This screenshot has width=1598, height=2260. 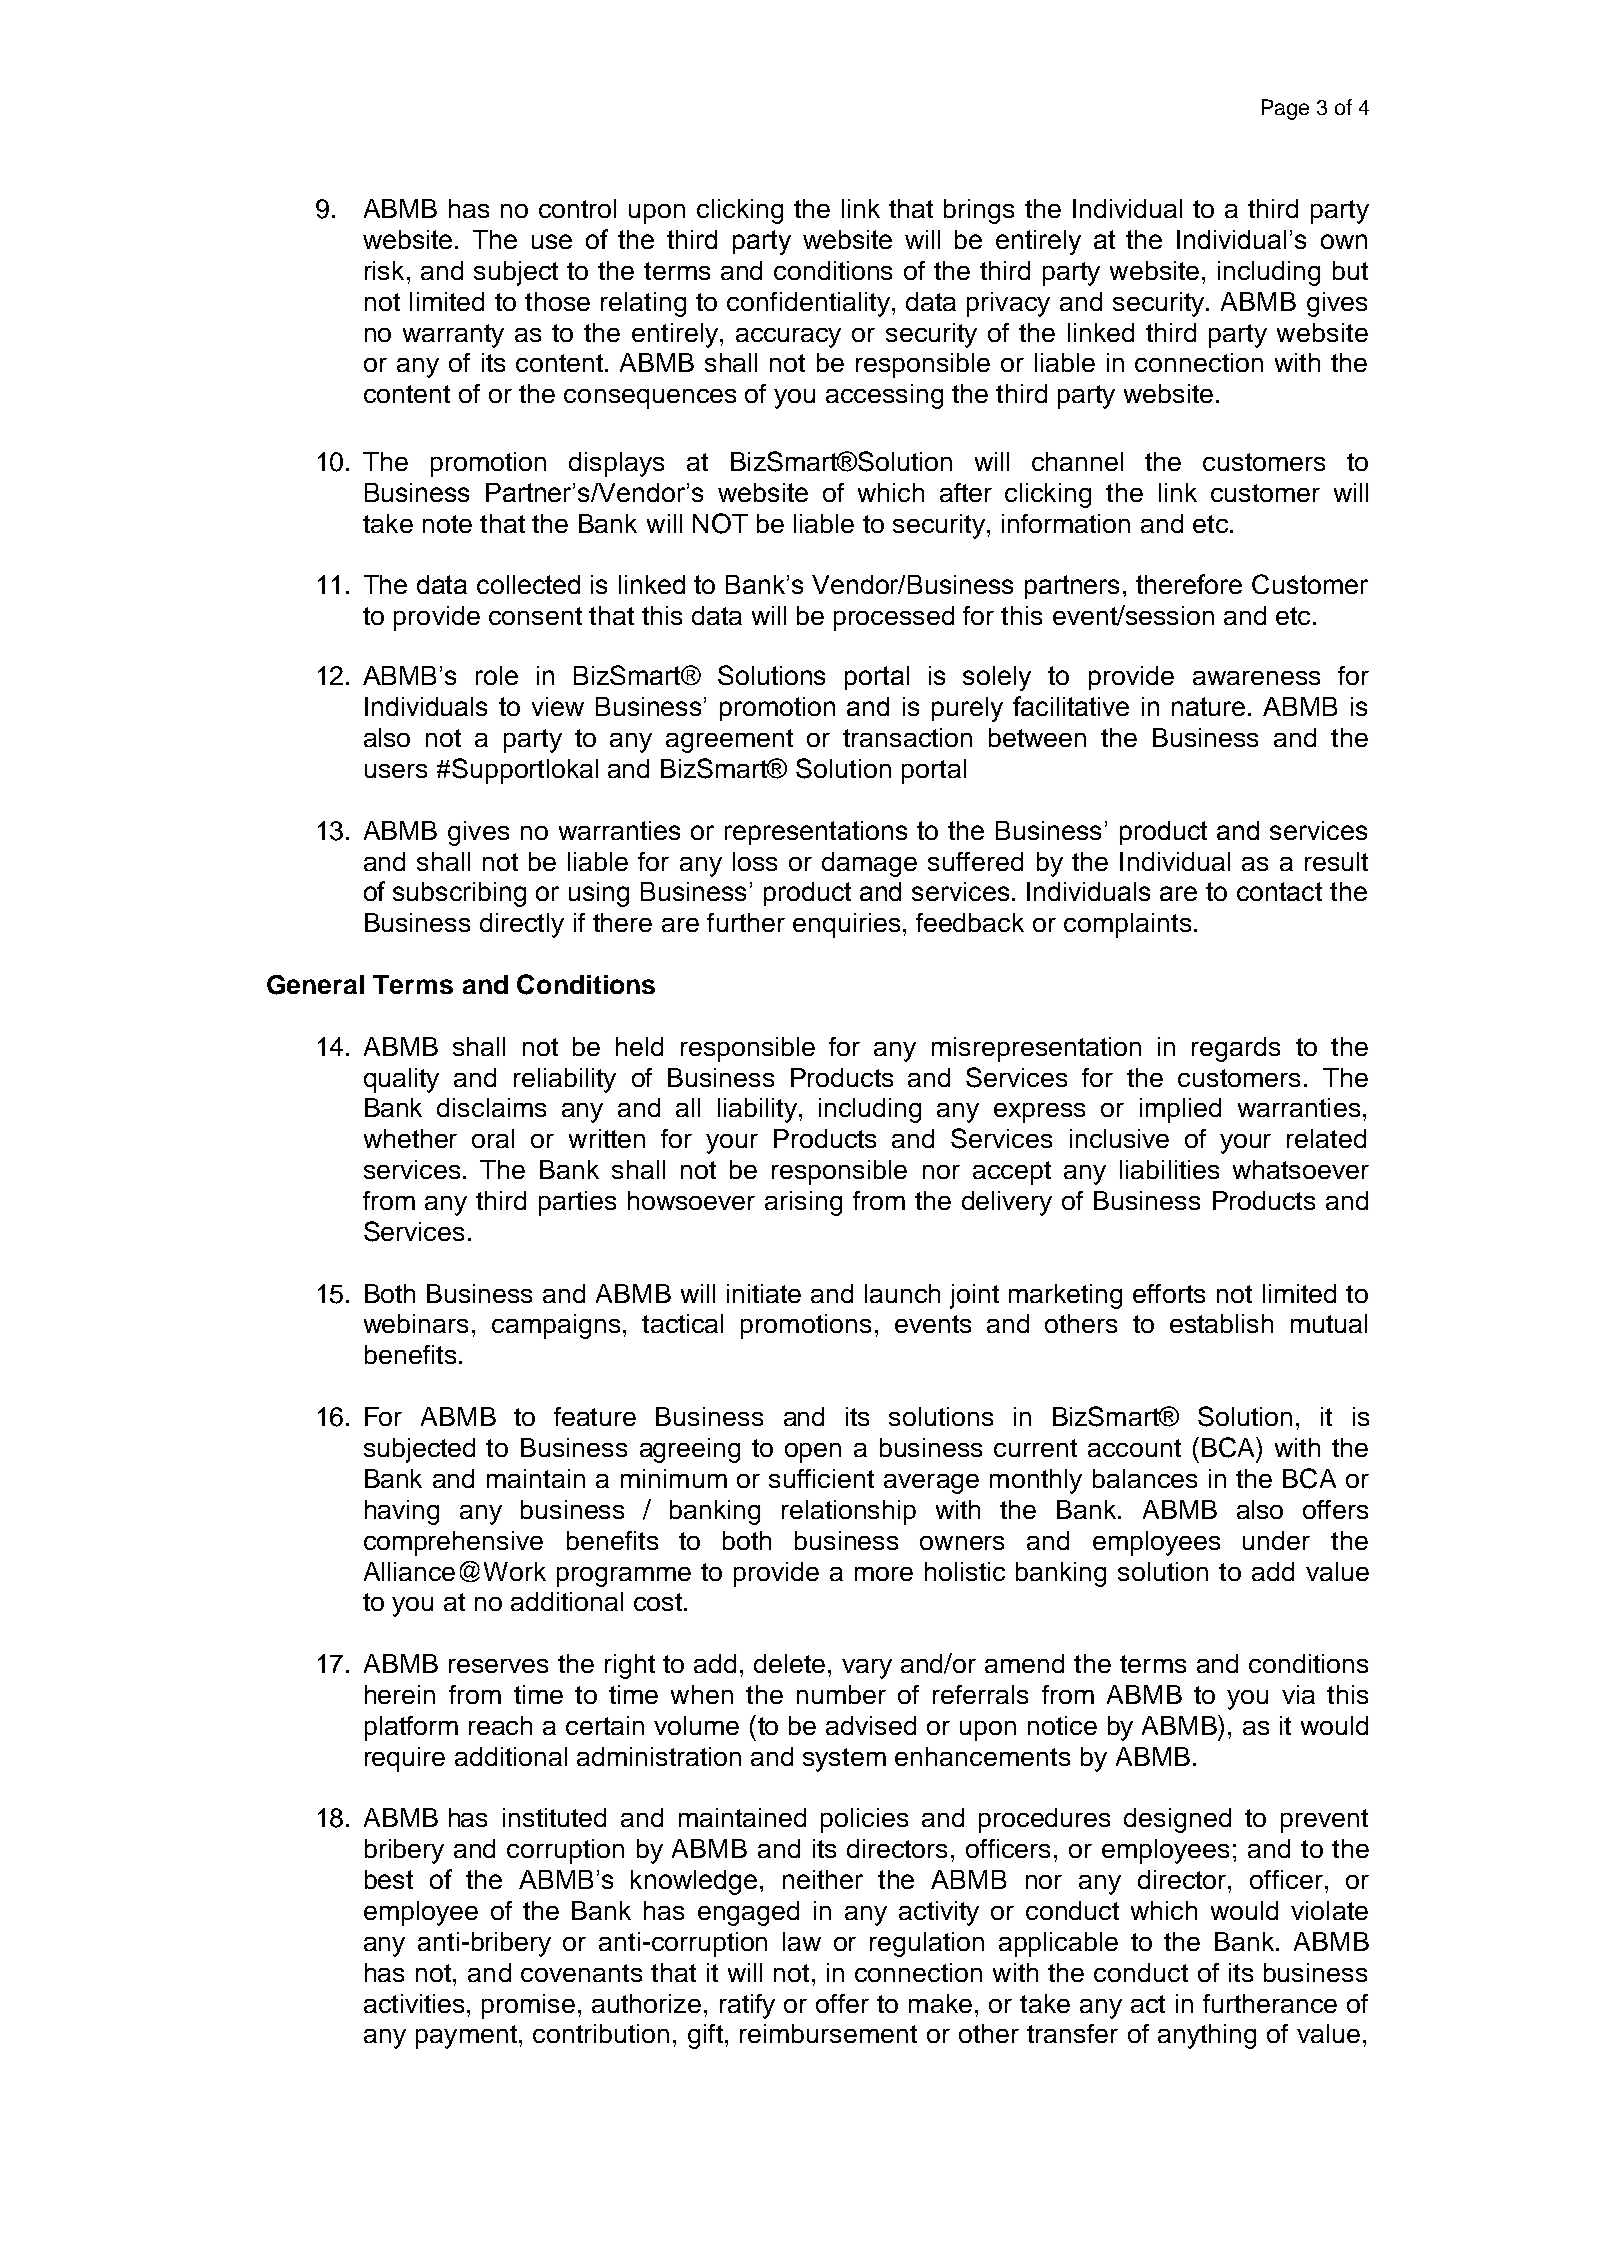 What do you see at coordinates (386, 270) in the screenshot?
I see `risk` at bounding box center [386, 270].
